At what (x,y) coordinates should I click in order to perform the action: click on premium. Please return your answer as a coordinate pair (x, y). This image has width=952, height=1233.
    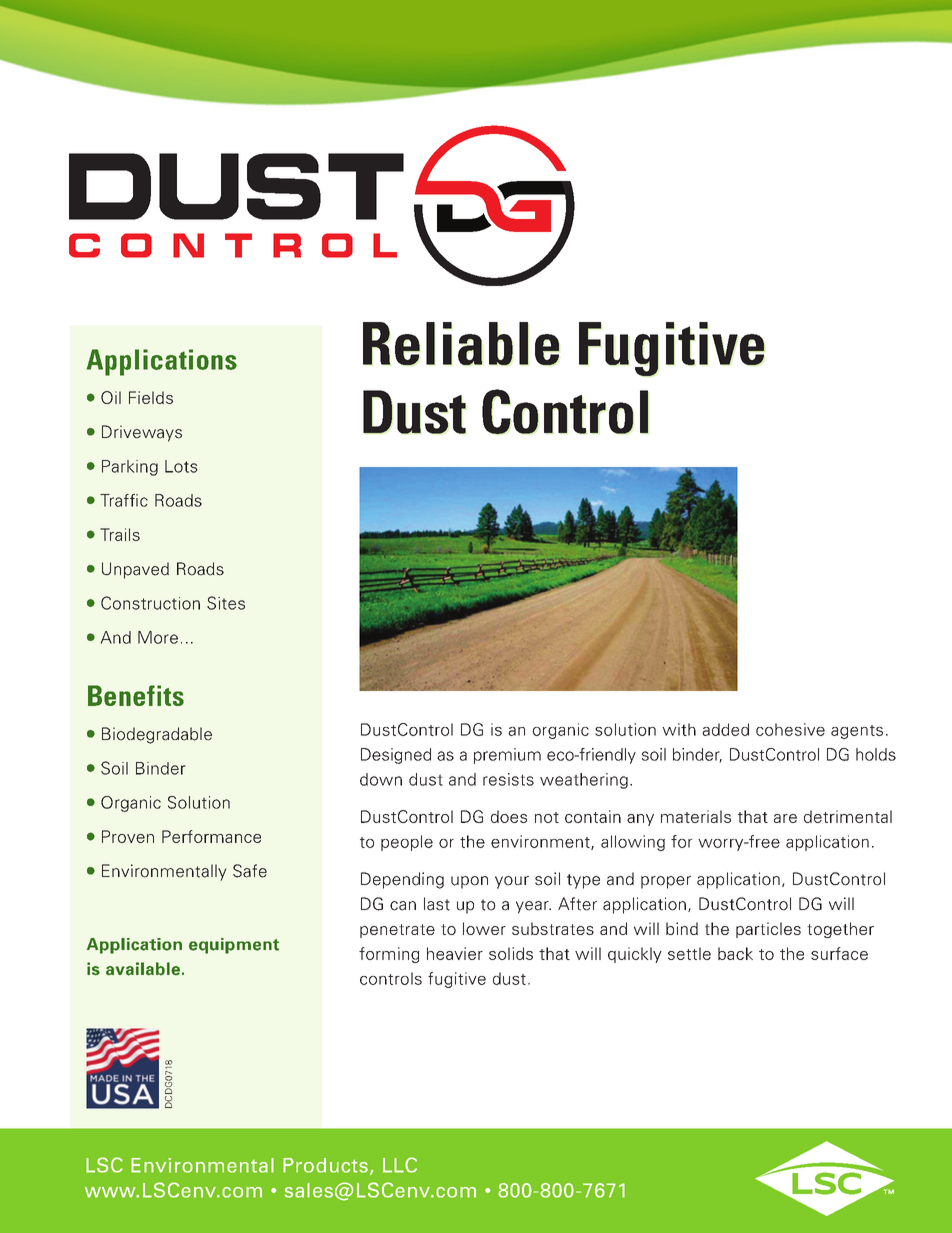
    Looking at the image, I should click on (507, 756).
